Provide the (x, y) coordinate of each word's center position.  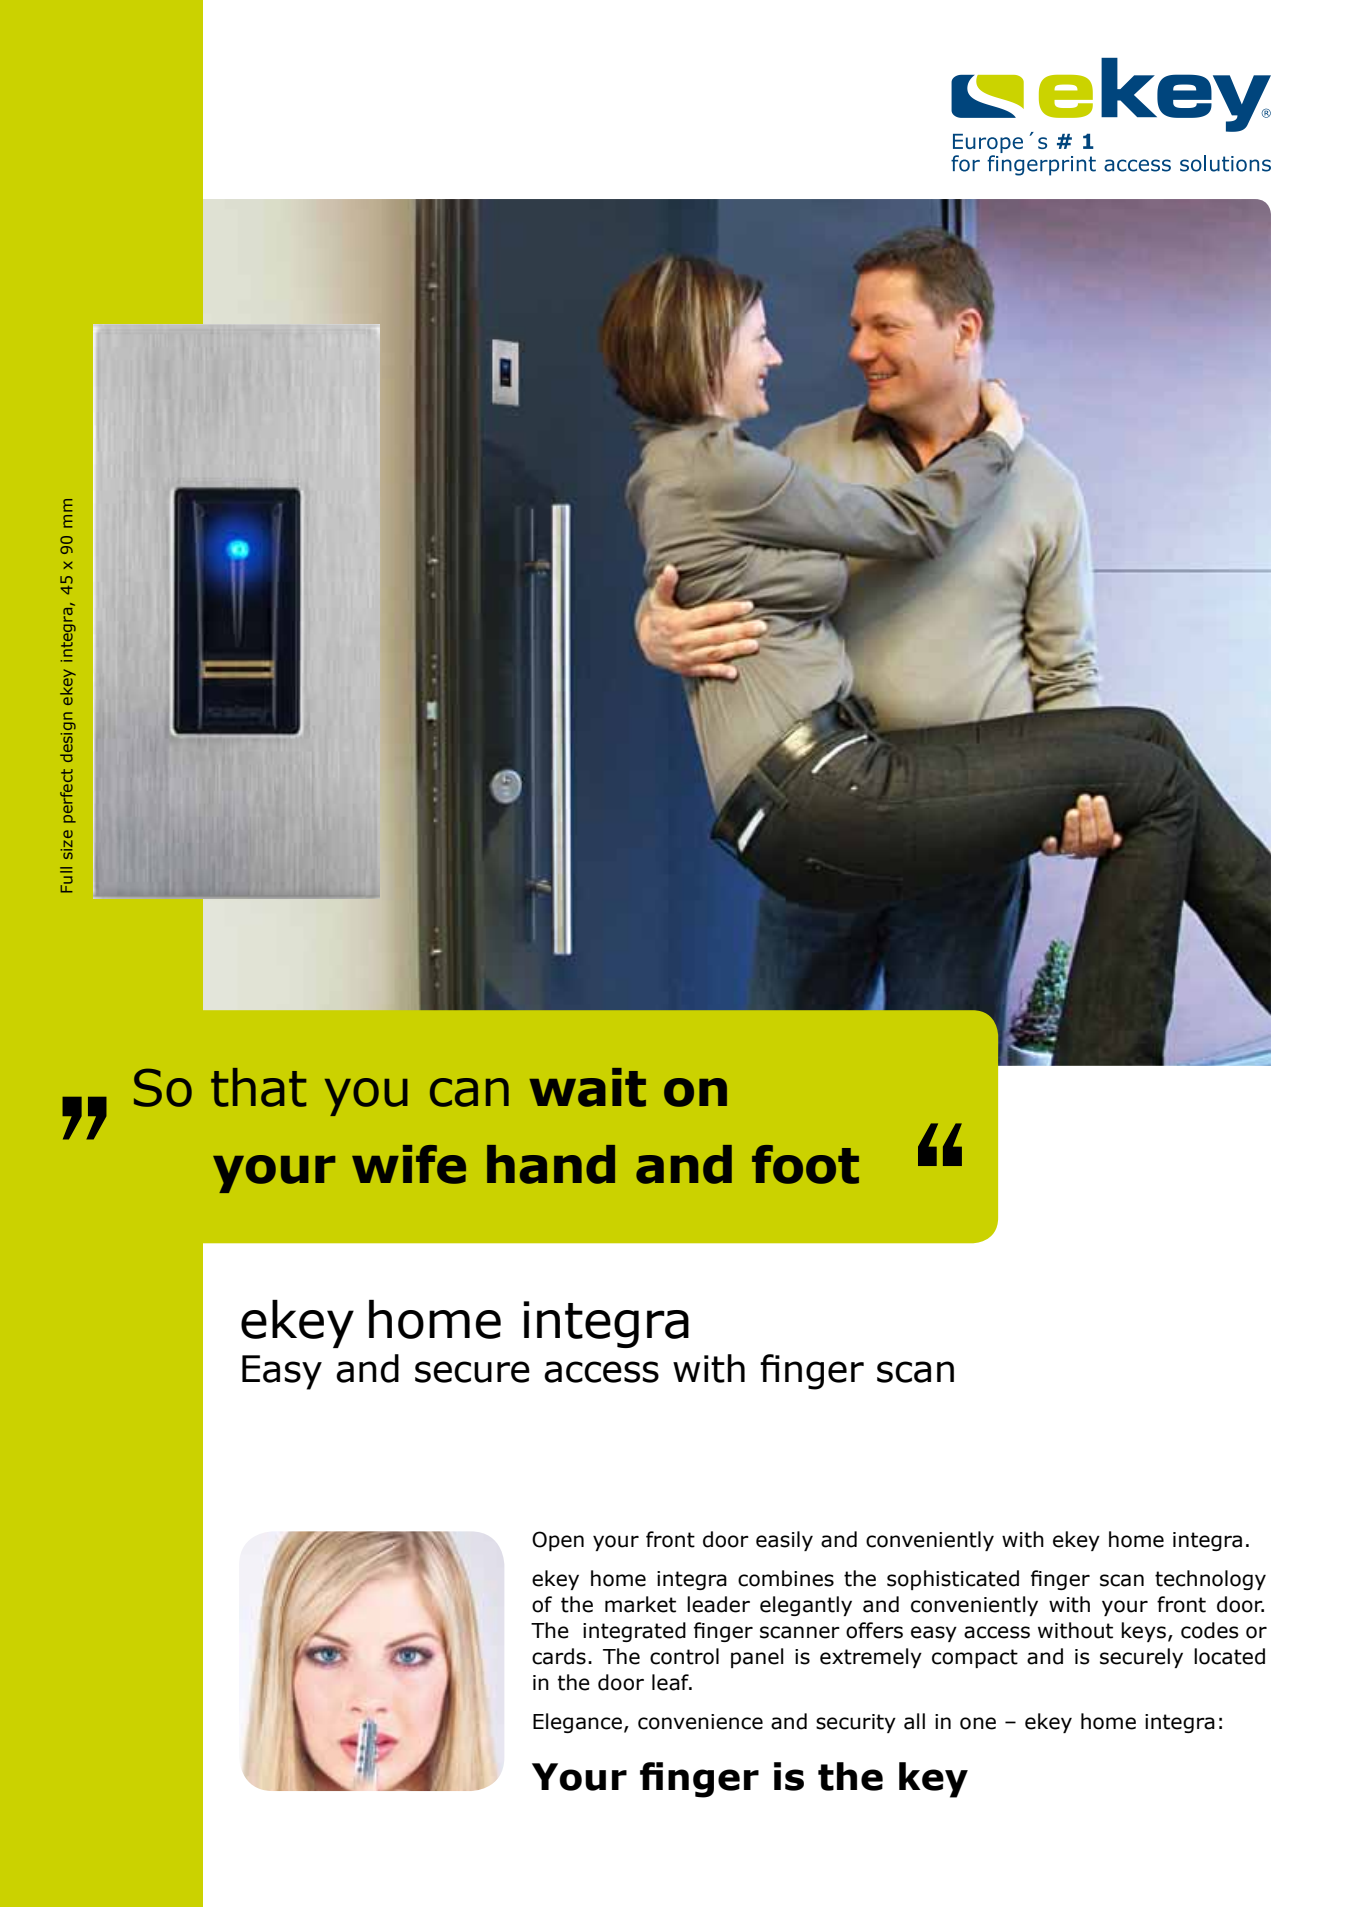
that (258, 1087)
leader (718, 1604)
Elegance (577, 1723)
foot (805, 1164)
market (640, 1604)
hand (551, 1164)
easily (784, 1541)
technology (1210, 1580)
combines (786, 1578)
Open (558, 1541)
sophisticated (953, 1580)
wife (409, 1164)
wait (587, 1087)
